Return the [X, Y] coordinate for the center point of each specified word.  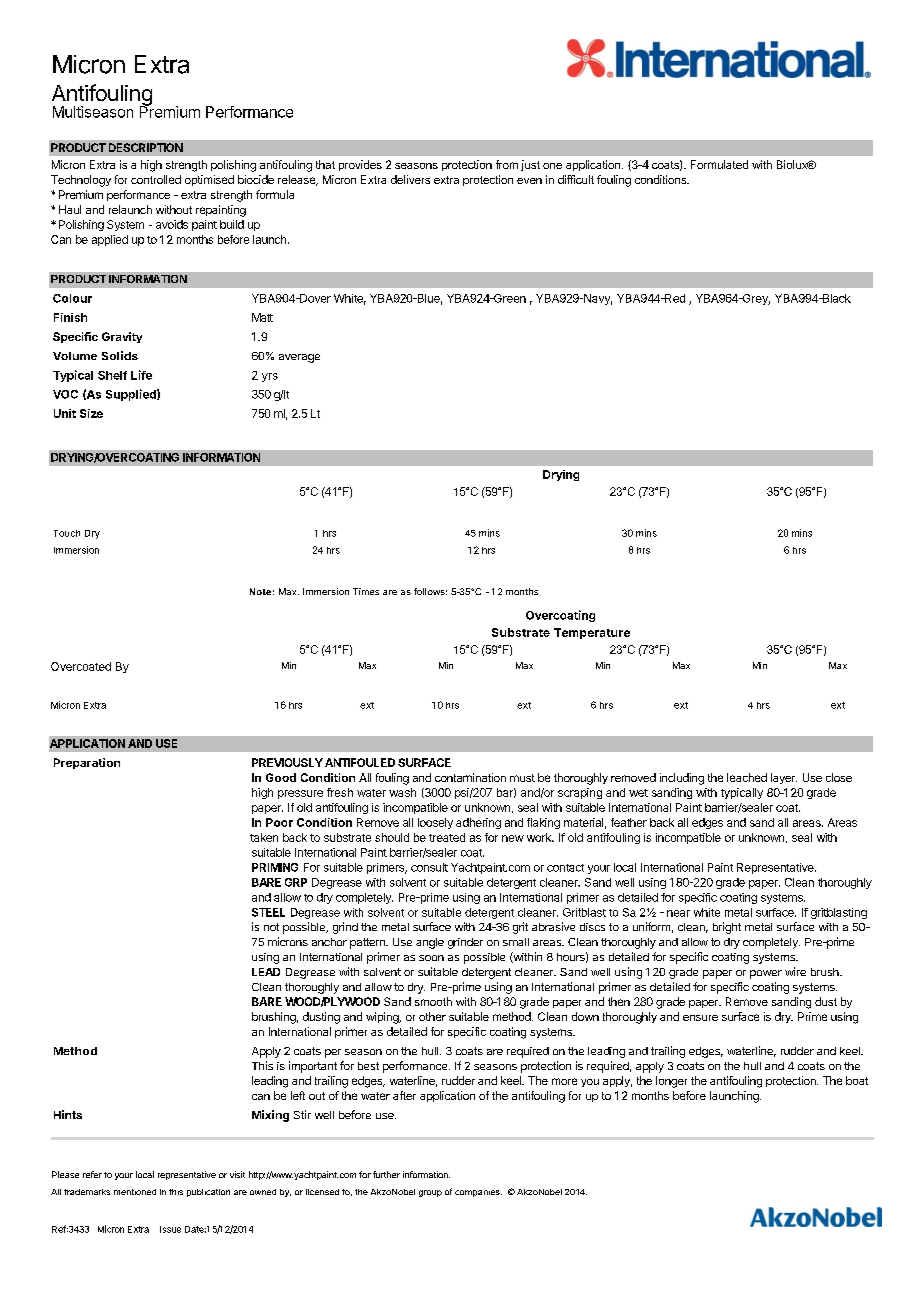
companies [478, 1193]
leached [747, 777]
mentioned [135, 1192]
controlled [156, 179]
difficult [576, 179]
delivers [410, 179]
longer [671, 1082]
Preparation [87, 763]
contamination [470, 777]
